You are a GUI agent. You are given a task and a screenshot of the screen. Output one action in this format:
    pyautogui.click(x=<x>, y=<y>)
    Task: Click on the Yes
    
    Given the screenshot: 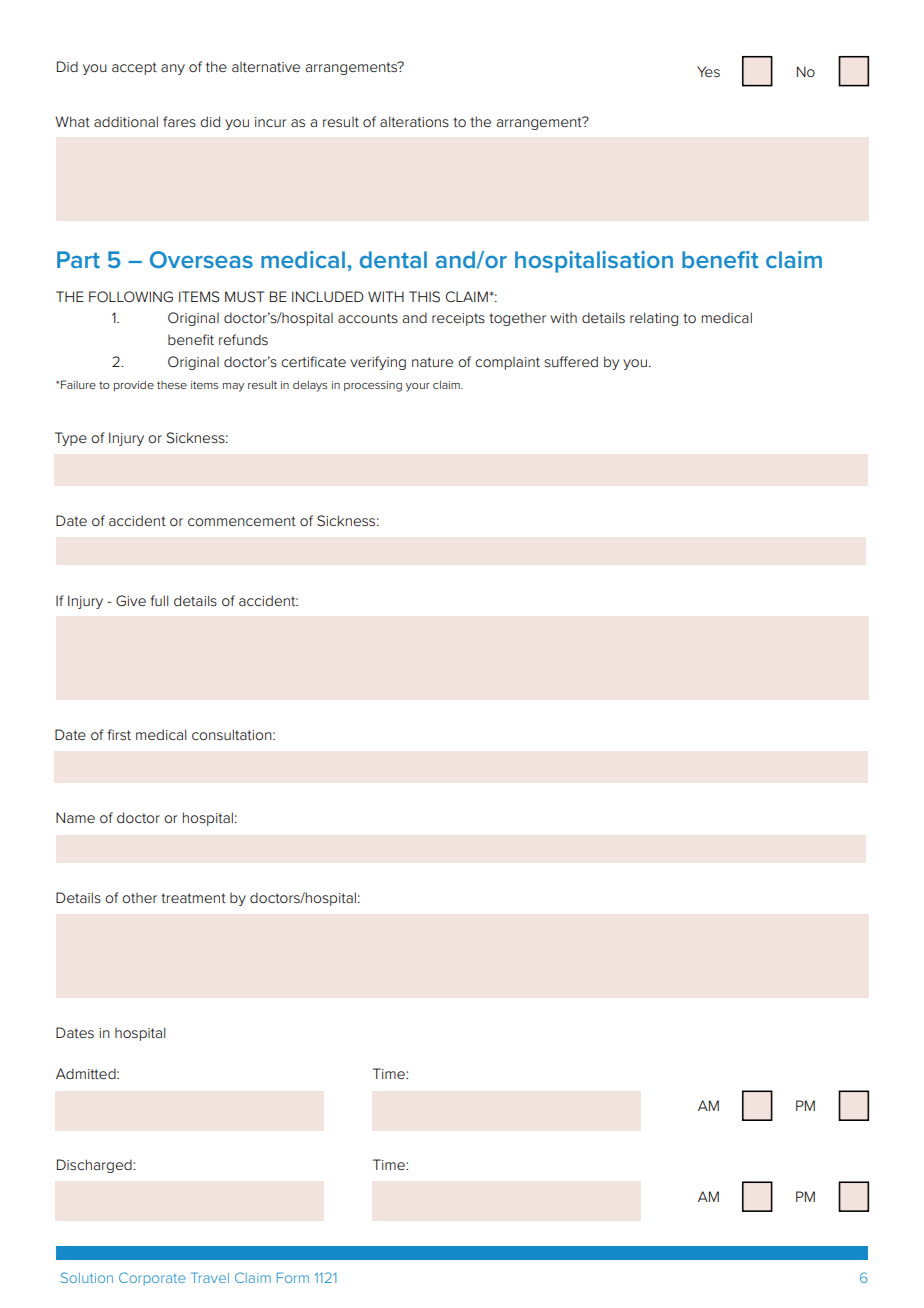 What is the action you would take?
    pyautogui.click(x=708, y=71)
